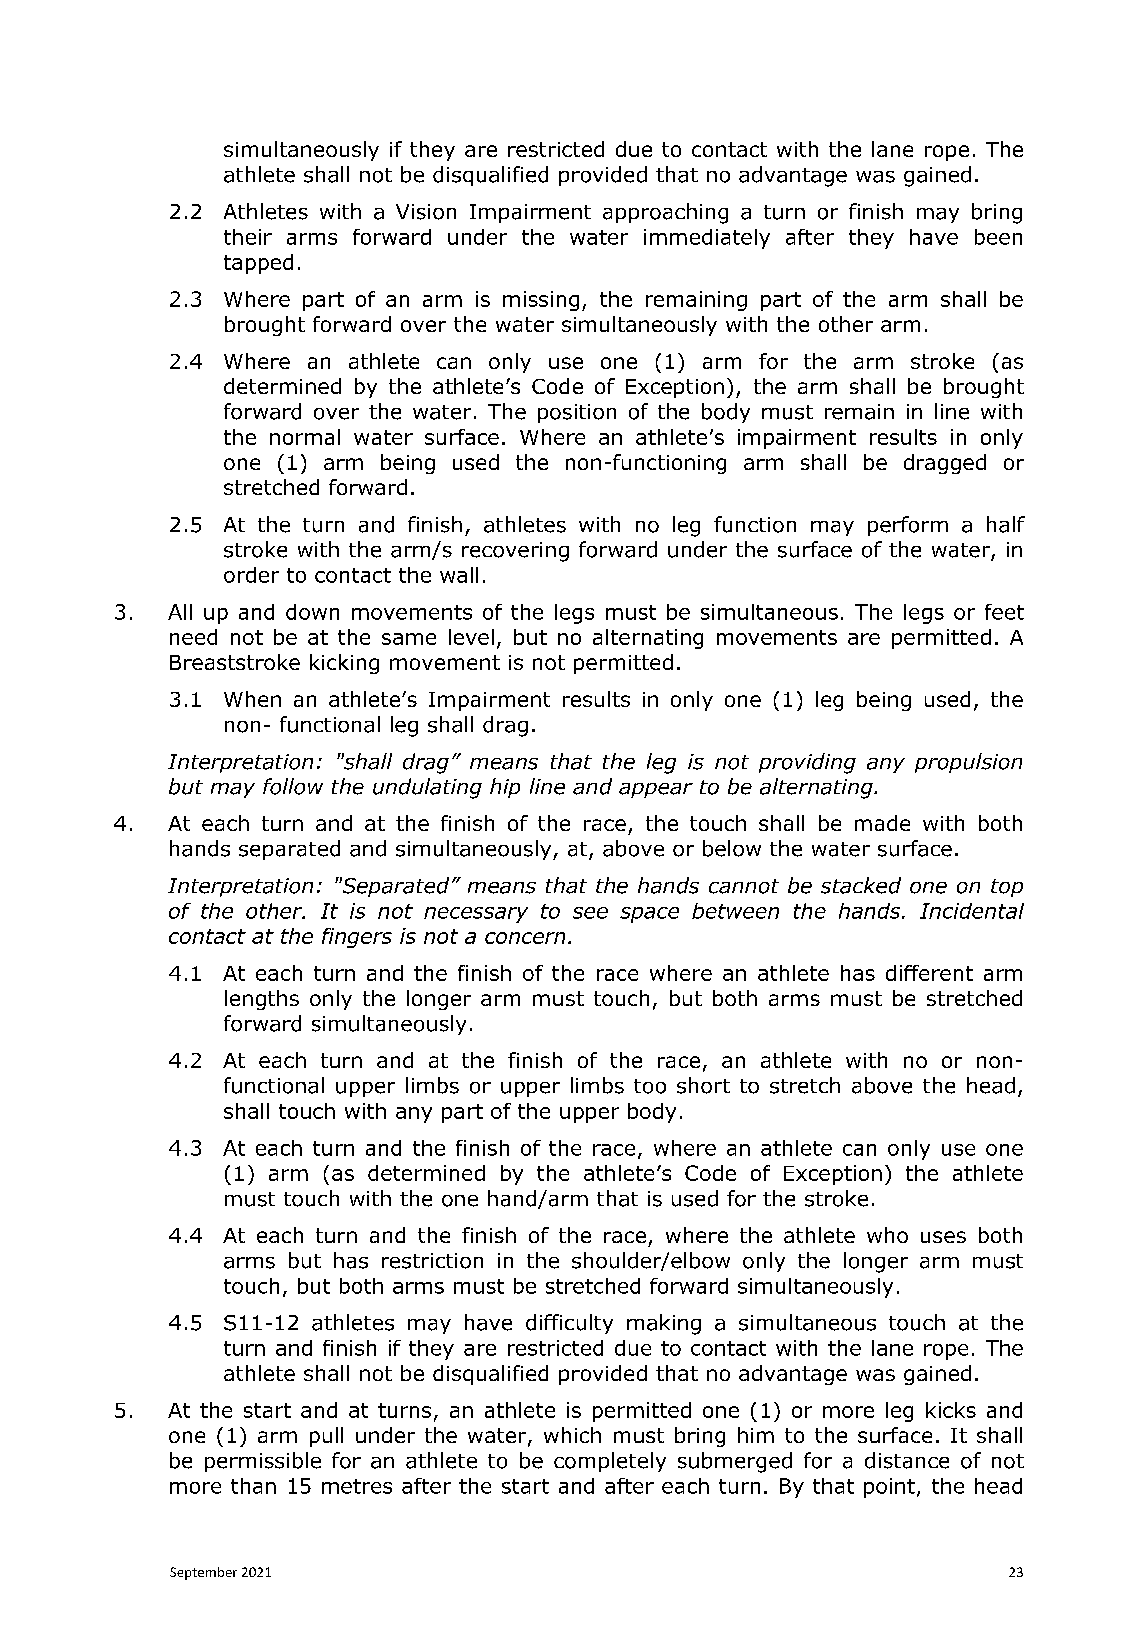 This screenshot has width=1126, height=1640. I want to click on follow, so click(293, 786).
